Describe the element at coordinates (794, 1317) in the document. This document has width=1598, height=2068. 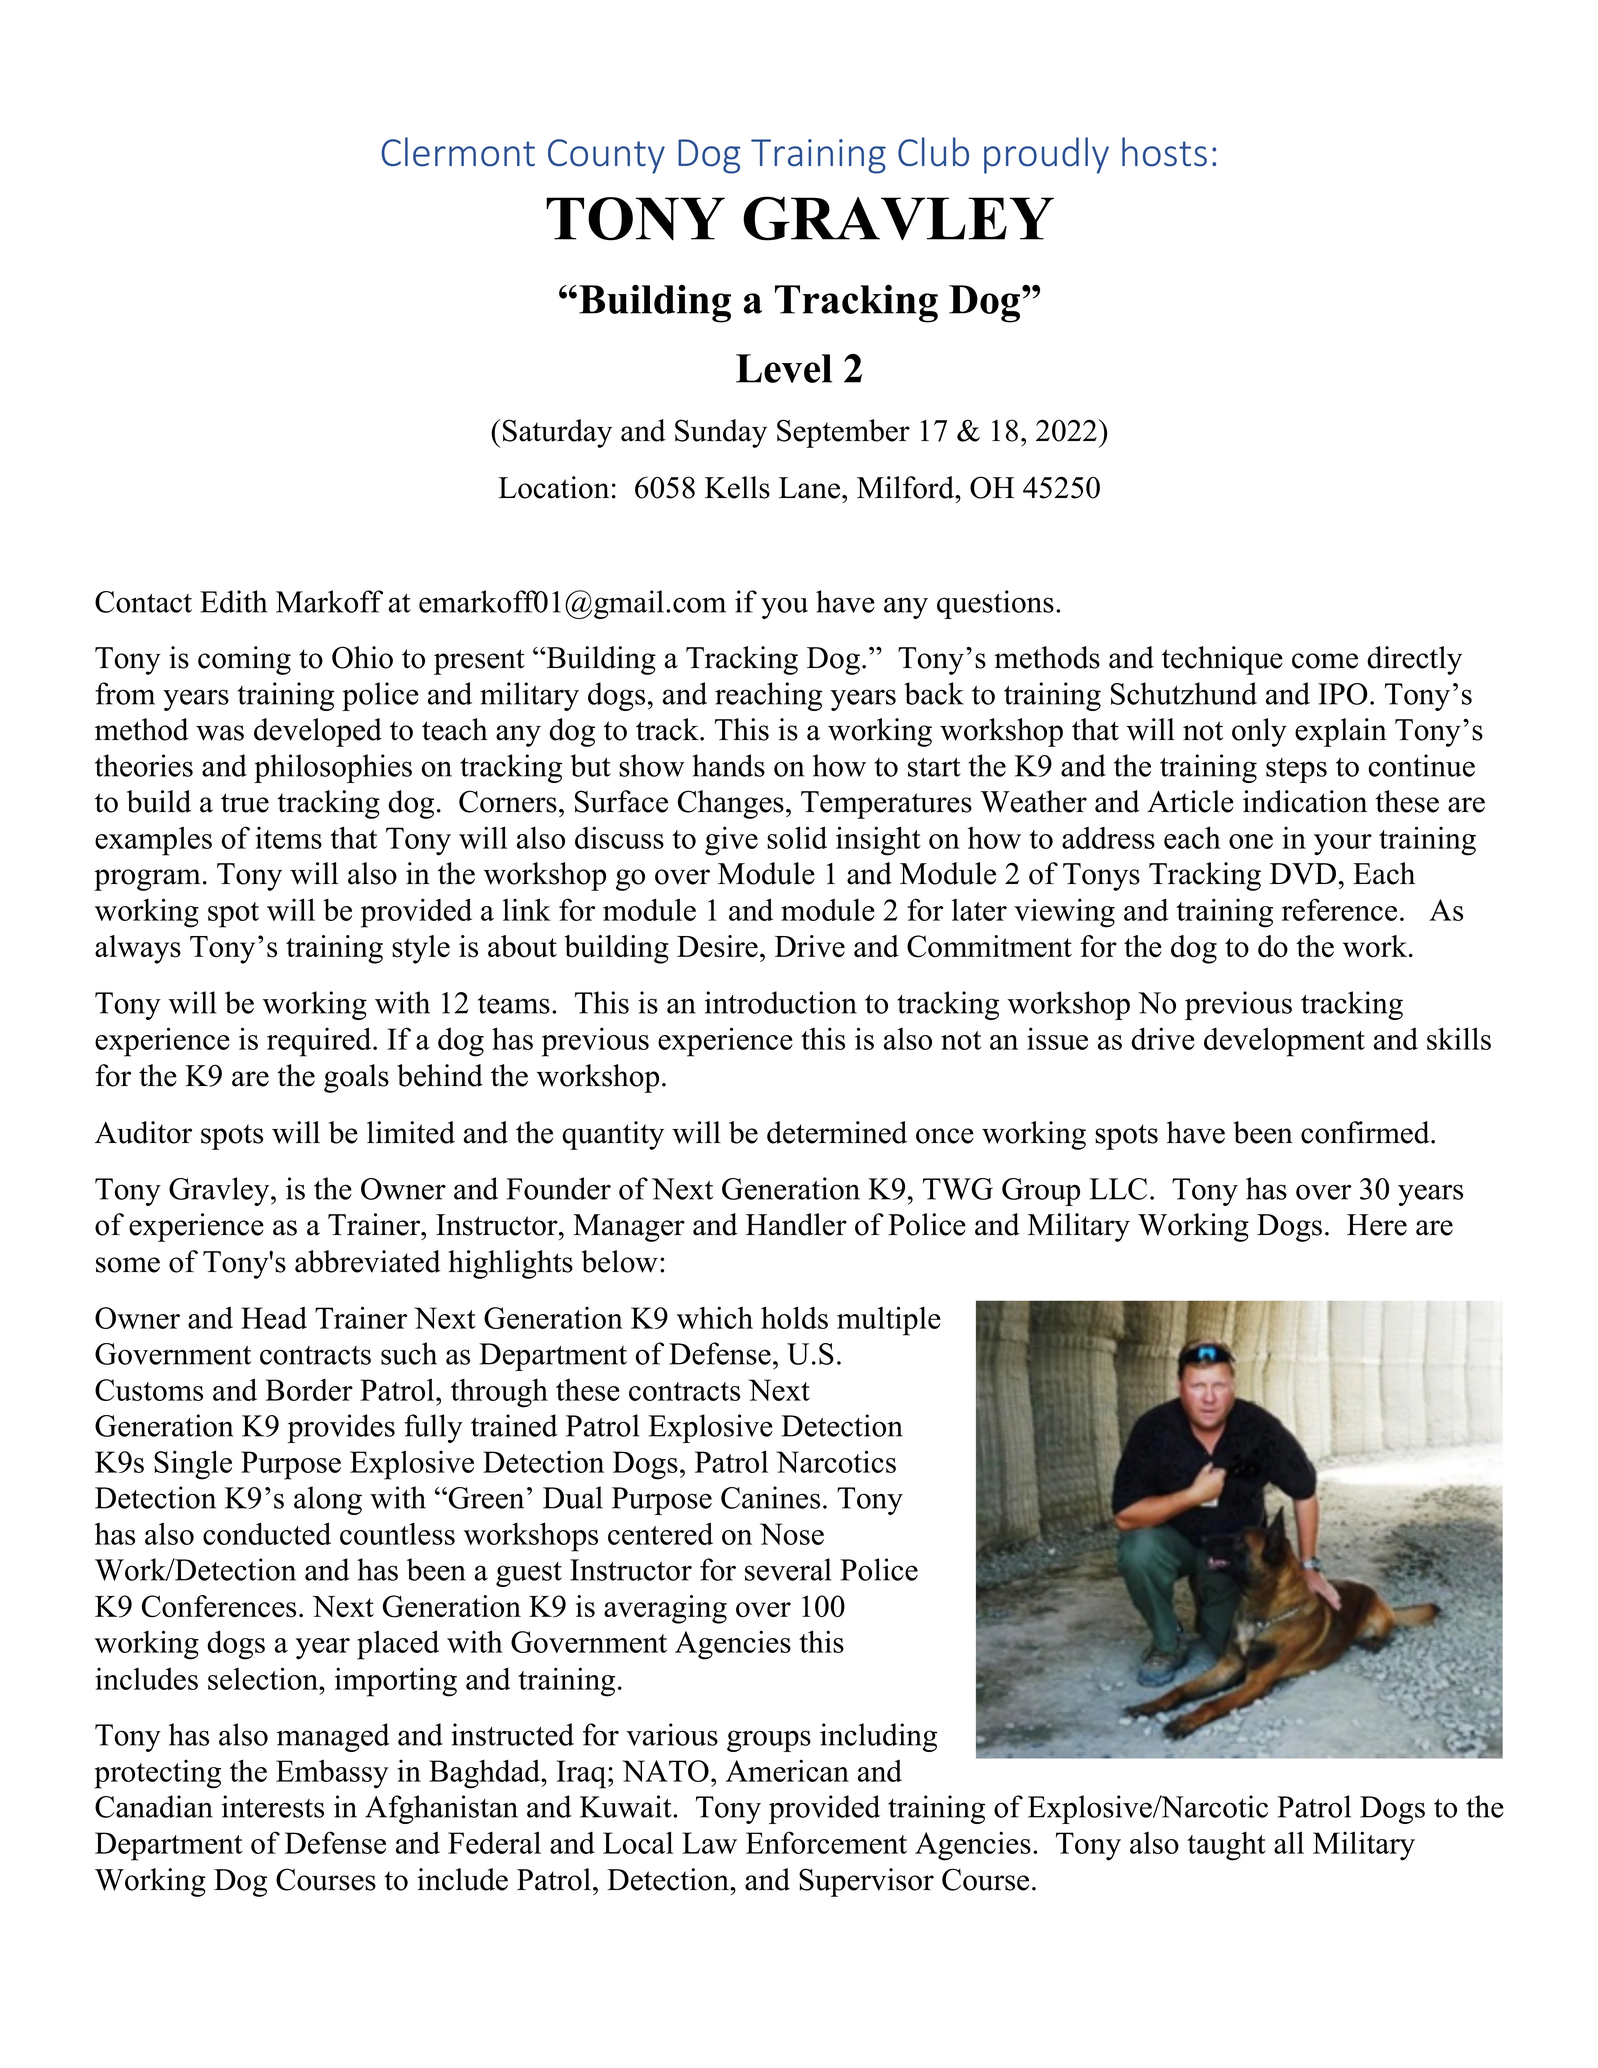
I see `holds` at that location.
